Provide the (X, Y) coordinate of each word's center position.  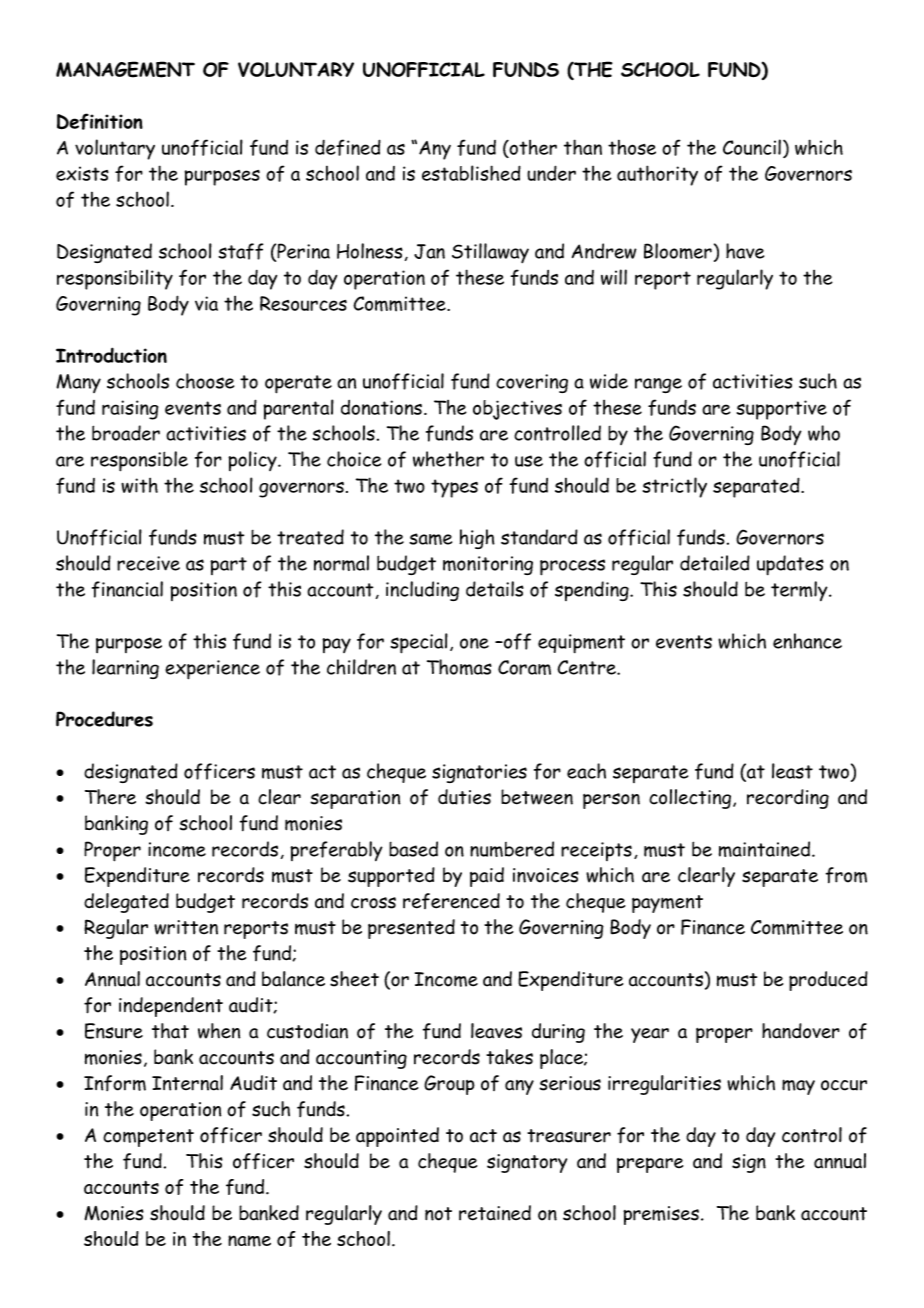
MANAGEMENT (125, 69)
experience (212, 670)
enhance (807, 641)
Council (752, 147)
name (249, 1241)
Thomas (459, 667)
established (471, 173)
